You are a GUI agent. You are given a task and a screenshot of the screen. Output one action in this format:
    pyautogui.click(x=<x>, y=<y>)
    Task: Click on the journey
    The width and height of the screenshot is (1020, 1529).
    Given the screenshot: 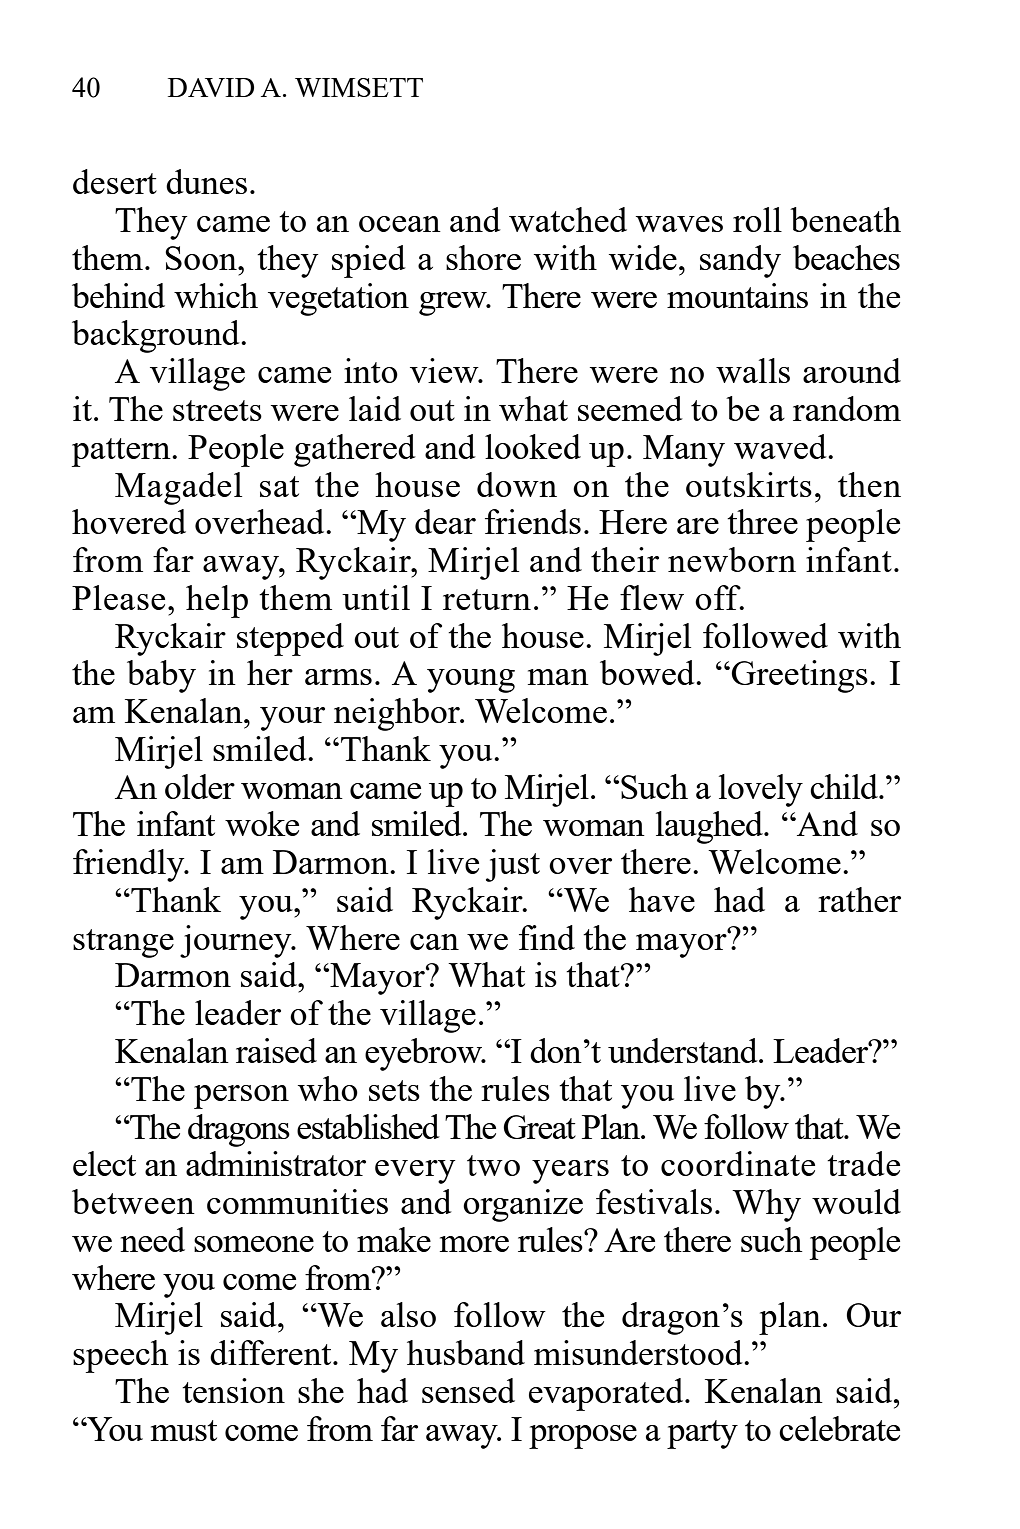 What is the action you would take?
    pyautogui.click(x=237, y=941)
